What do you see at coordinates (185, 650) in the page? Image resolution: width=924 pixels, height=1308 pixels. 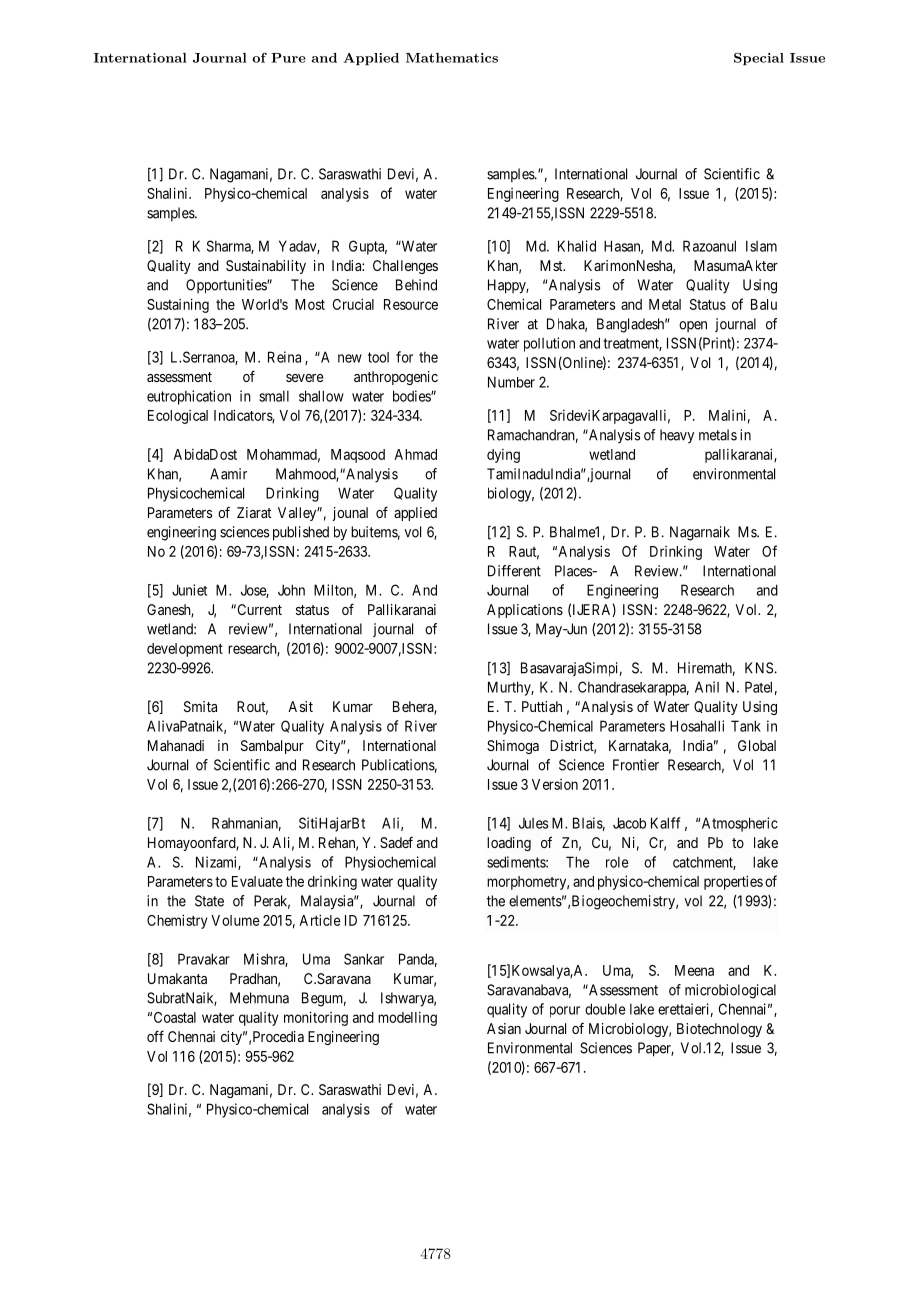 I see `development` at bounding box center [185, 650].
